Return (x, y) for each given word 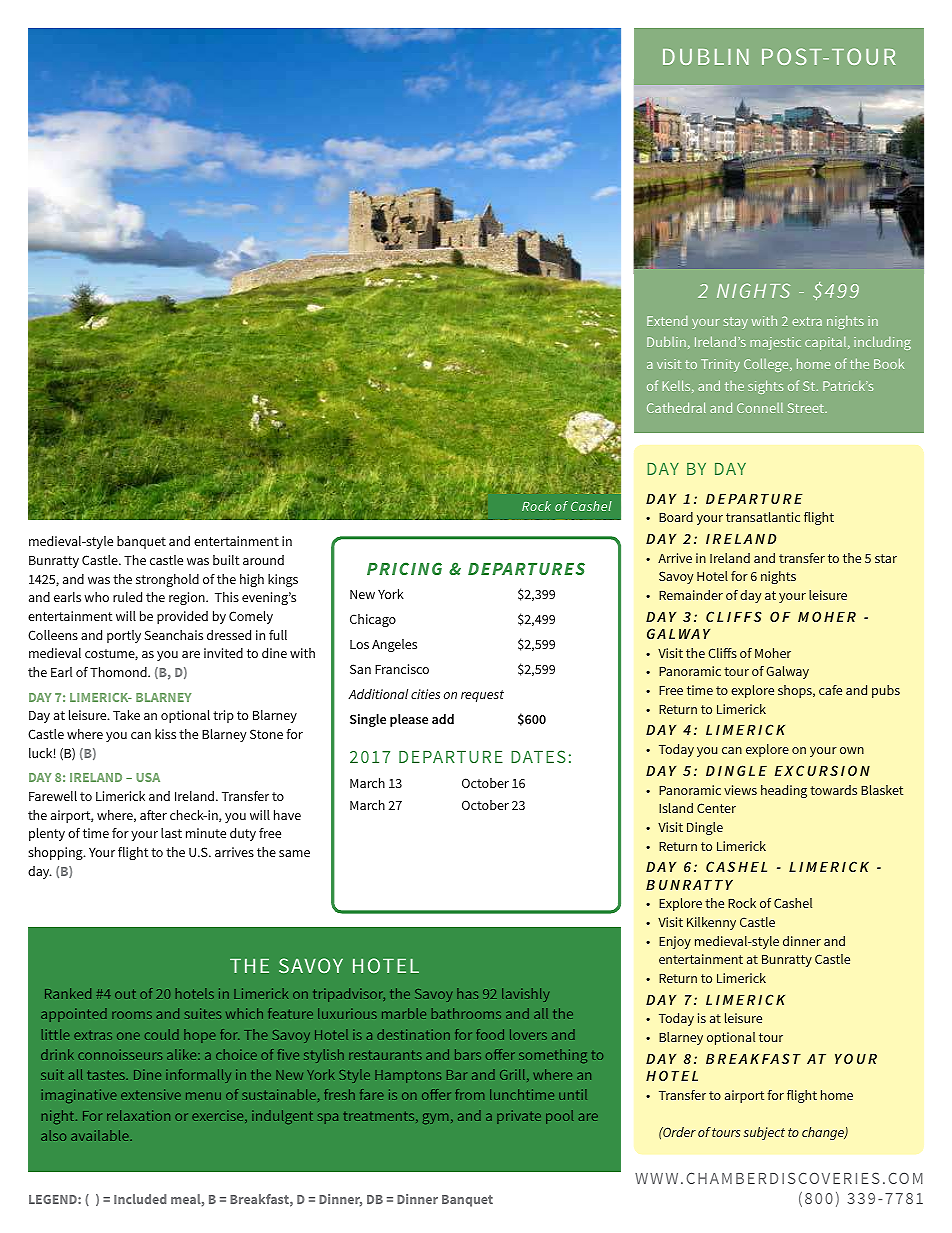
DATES (538, 756)
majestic (775, 343)
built (226, 560)
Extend (667, 321)
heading (784, 791)
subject (764, 1133)
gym (435, 1118)
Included (140, 1199)
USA (148, 777)
